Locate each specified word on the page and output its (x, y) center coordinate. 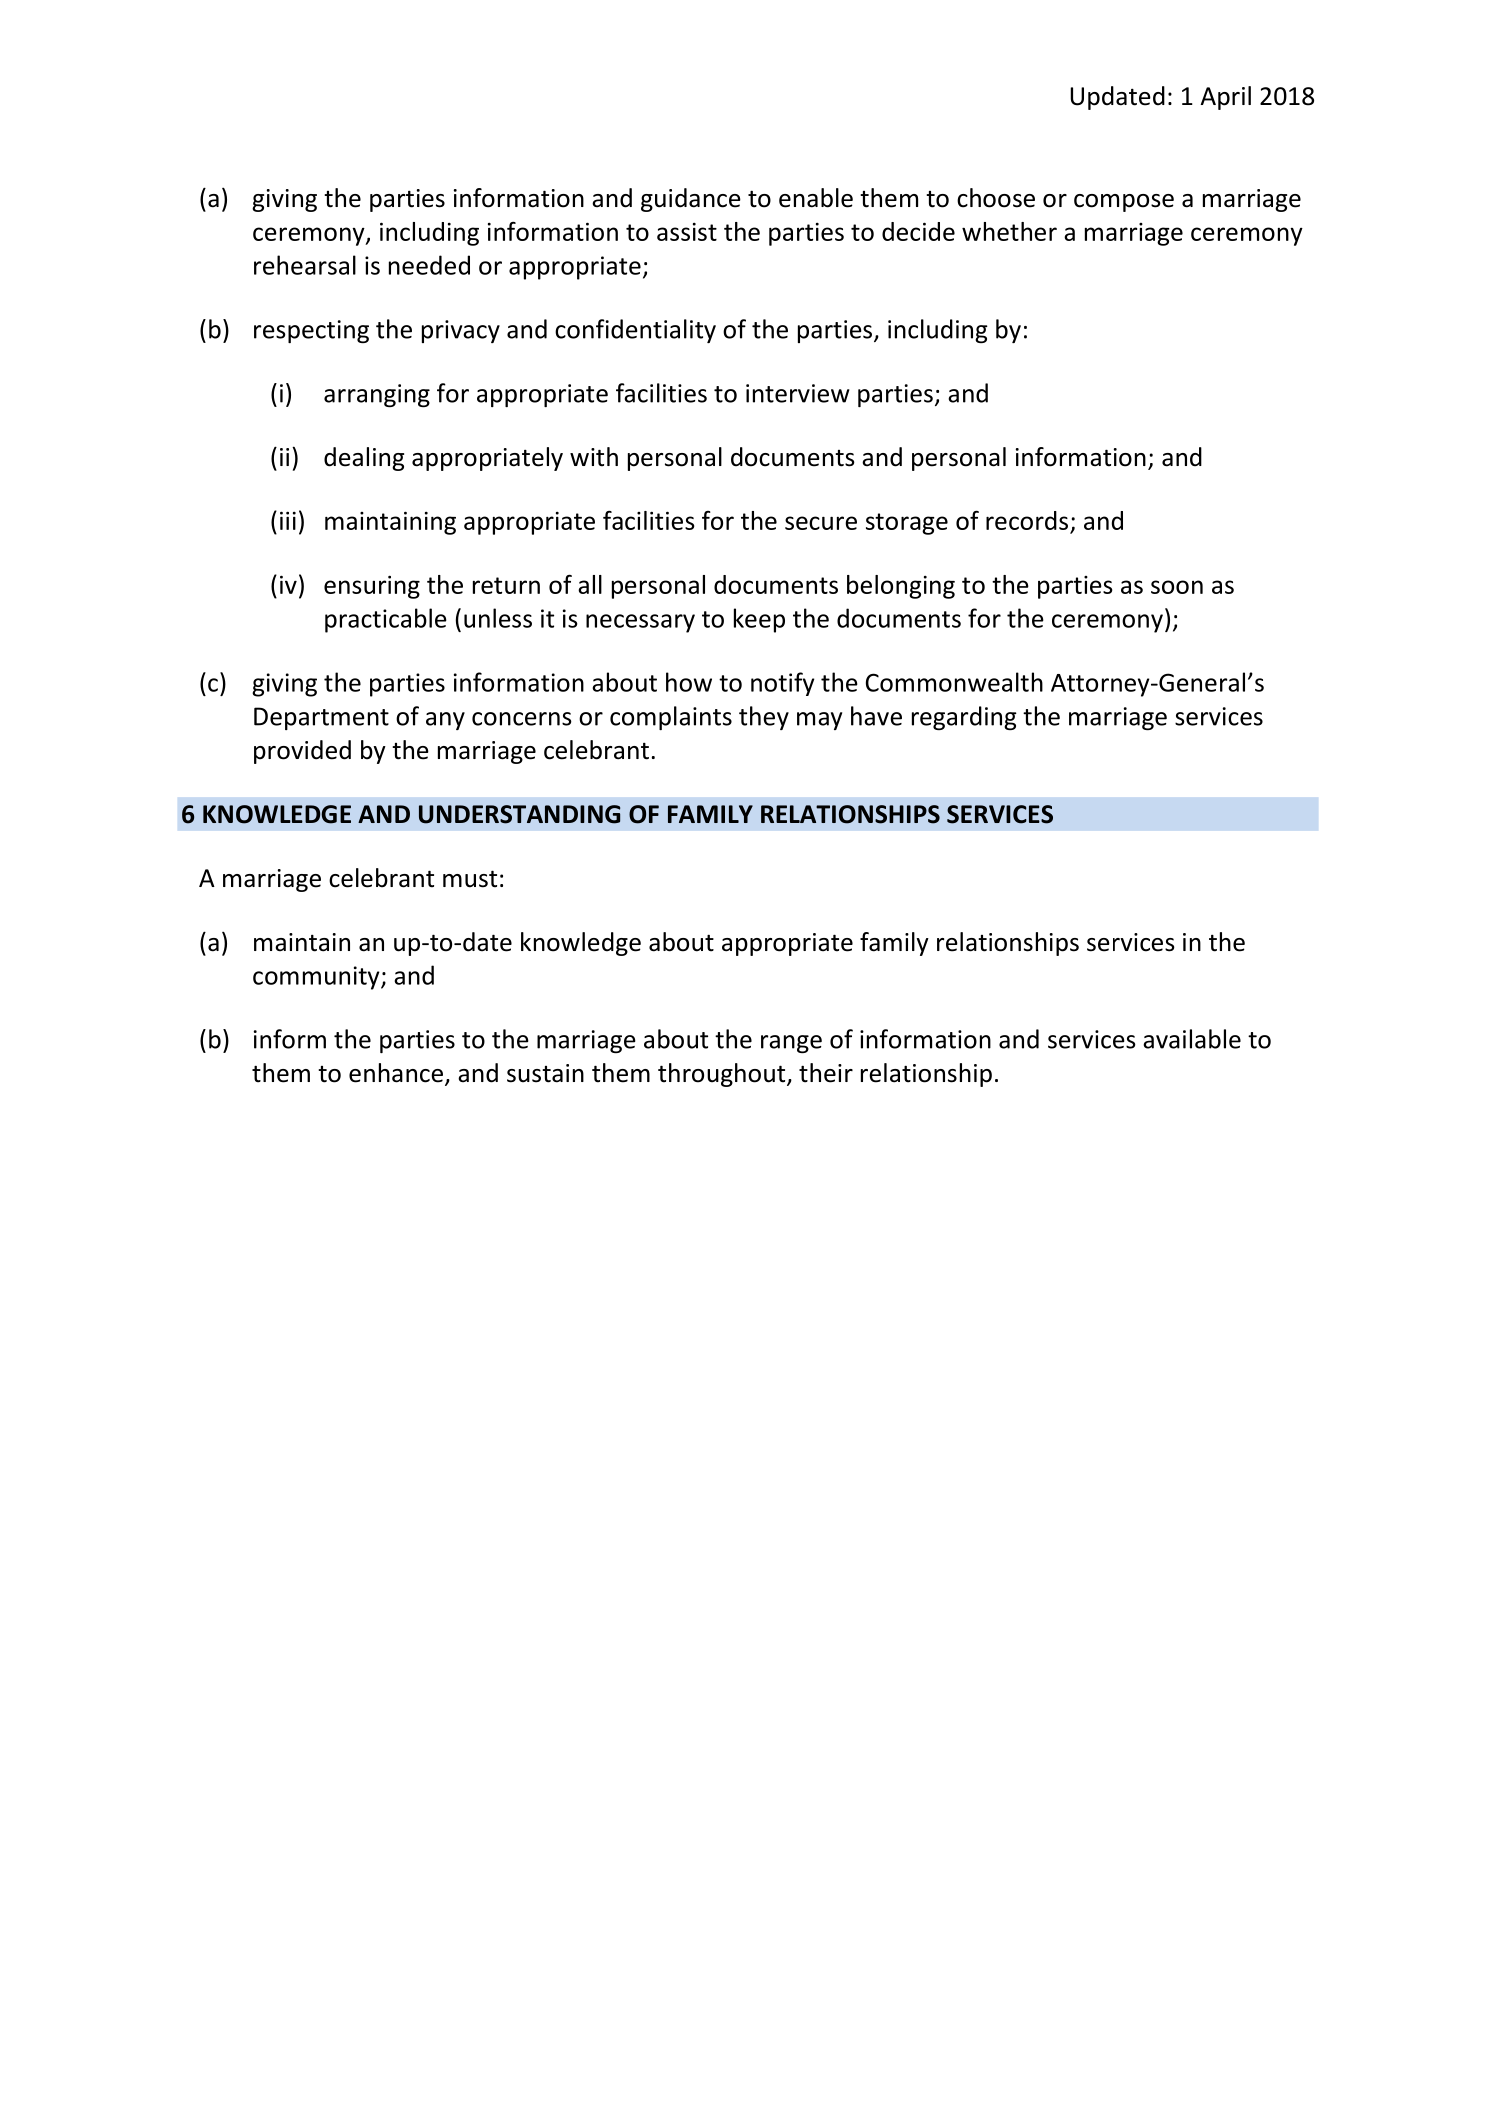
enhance (397, 1074)
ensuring (372, 587)
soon (1177, 587)
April (1225, 98)
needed (429, 265)
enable (816, 198)
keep (759, 620)
